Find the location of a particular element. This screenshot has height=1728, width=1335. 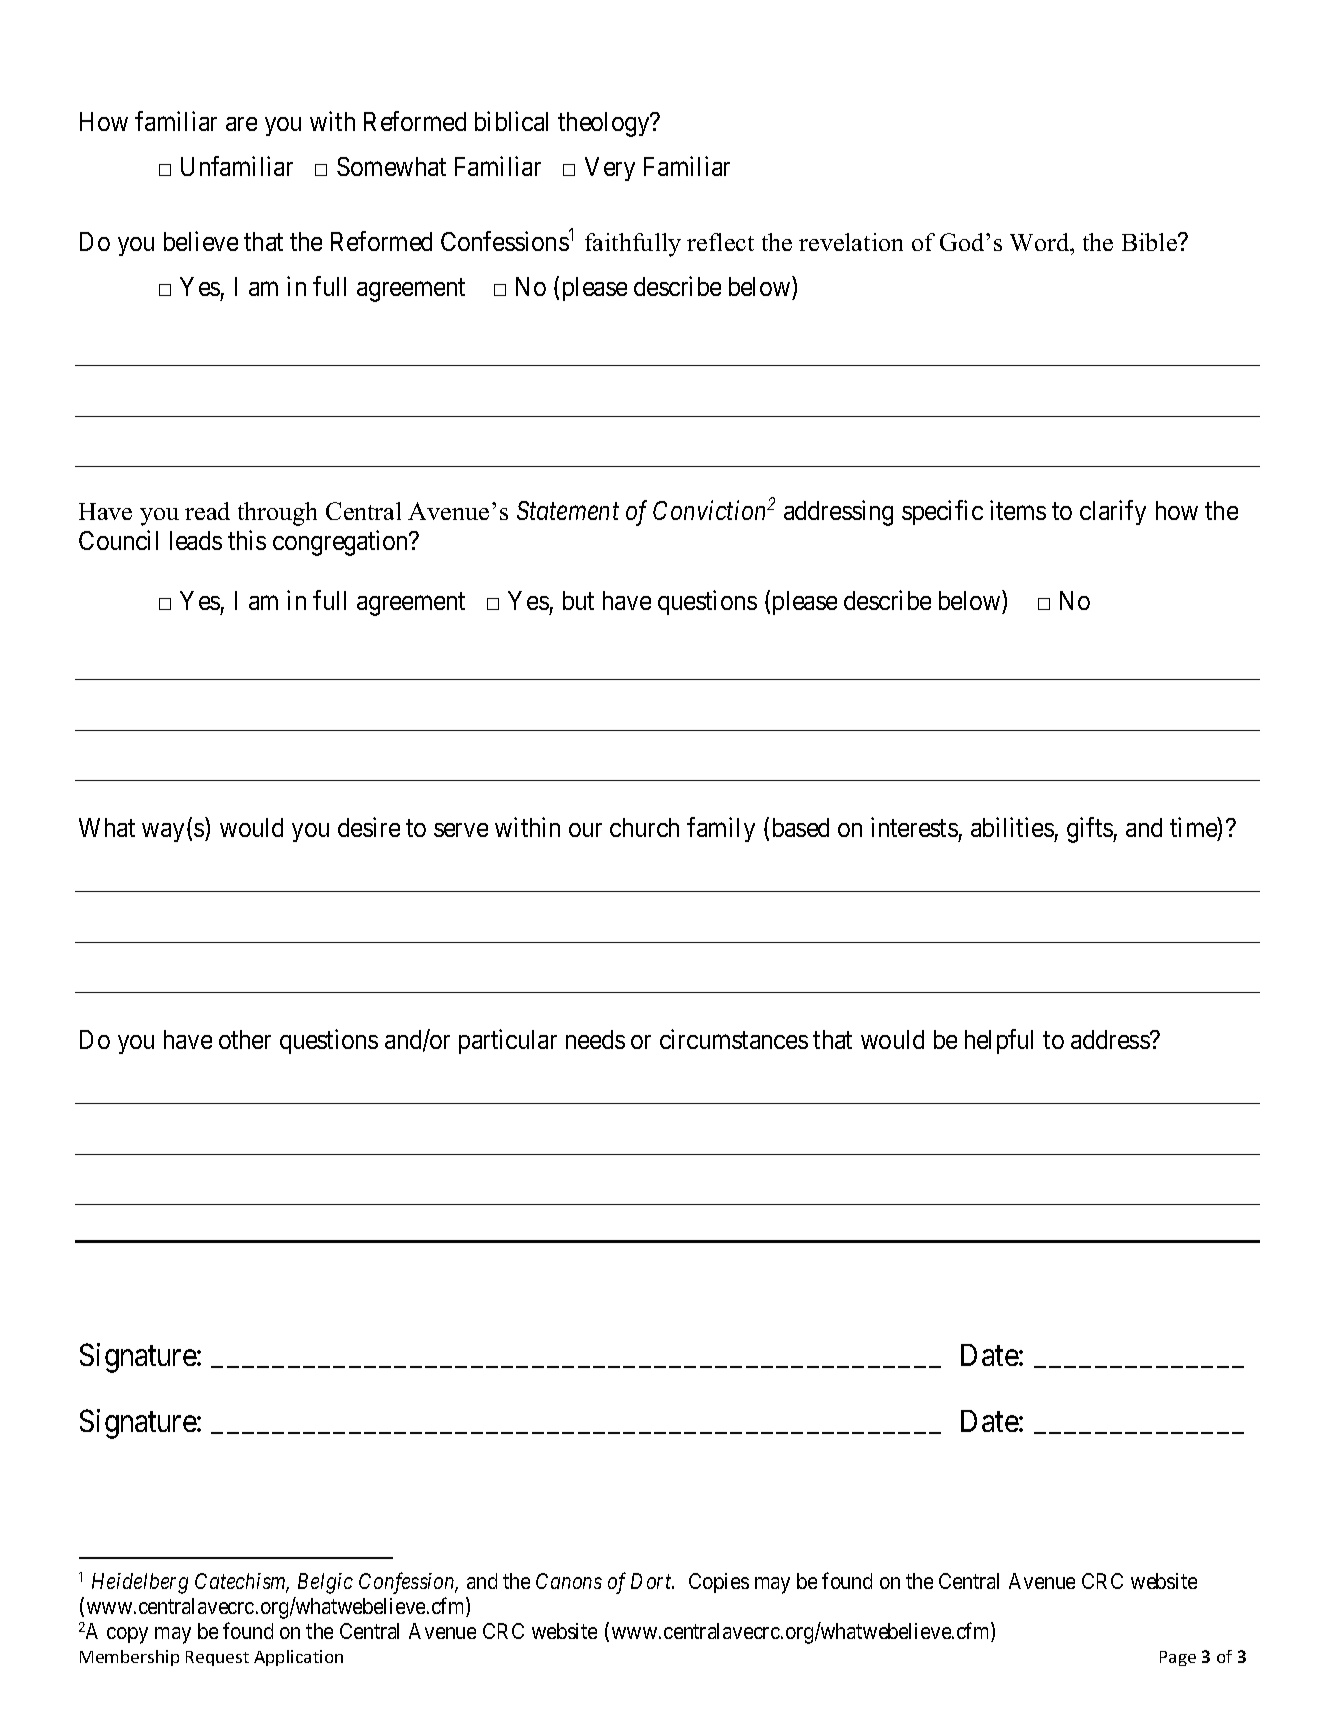

Very is located at coordinates (610, 169).
